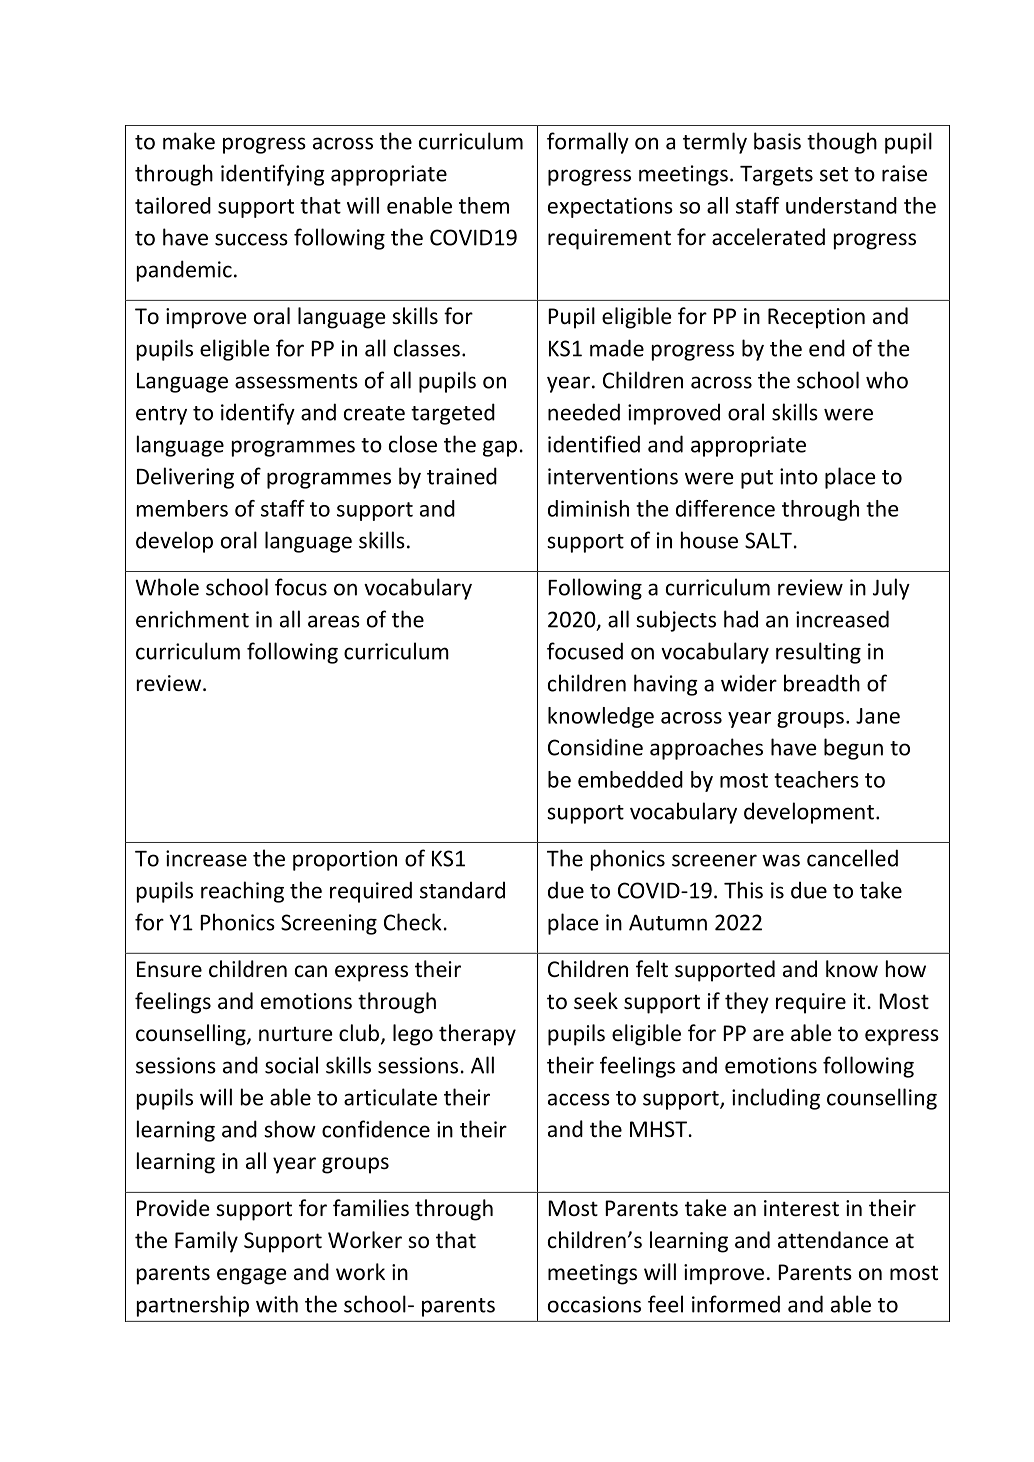  What do you see at coordinates (834, 174) in the image?
I see `set` at bounding box center [834, 174].
